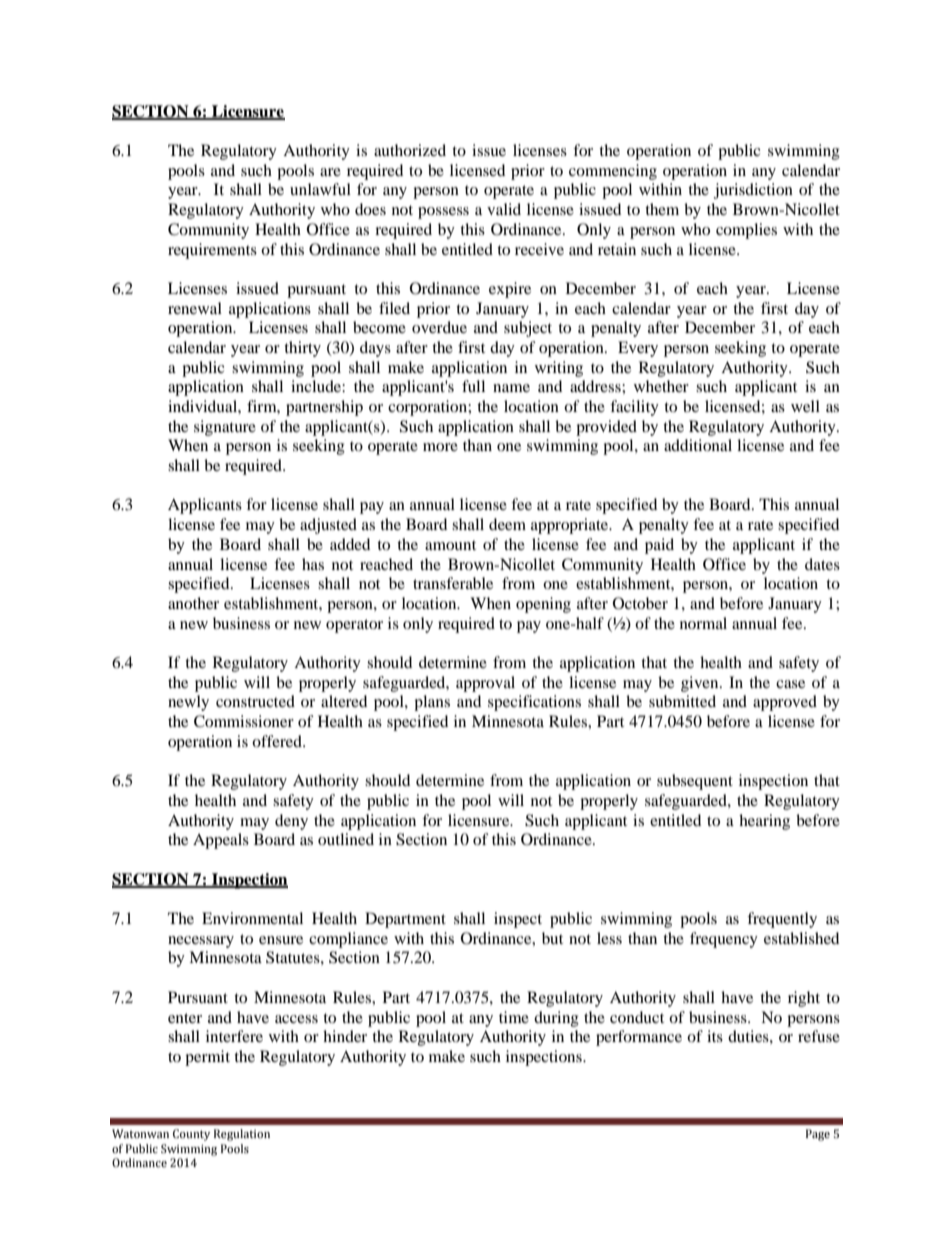 This document has height=1233, width=952. What do you see at coordinates (507, 524) in the document?
I see `deem` at bounding box center [507, 524].
